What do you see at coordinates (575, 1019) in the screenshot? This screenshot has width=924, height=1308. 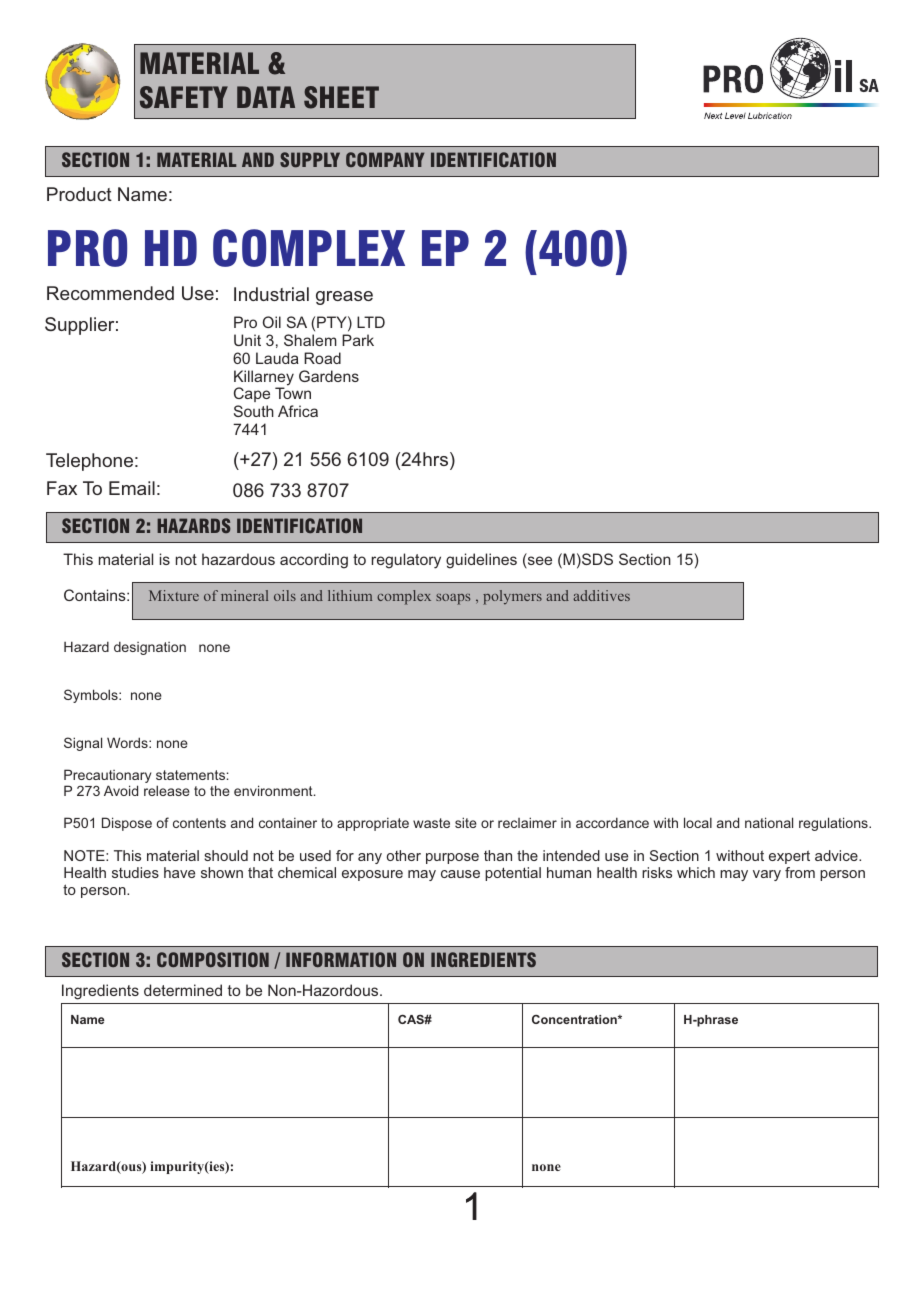 I see `Concentration` at bounding box center [575, 1019].
